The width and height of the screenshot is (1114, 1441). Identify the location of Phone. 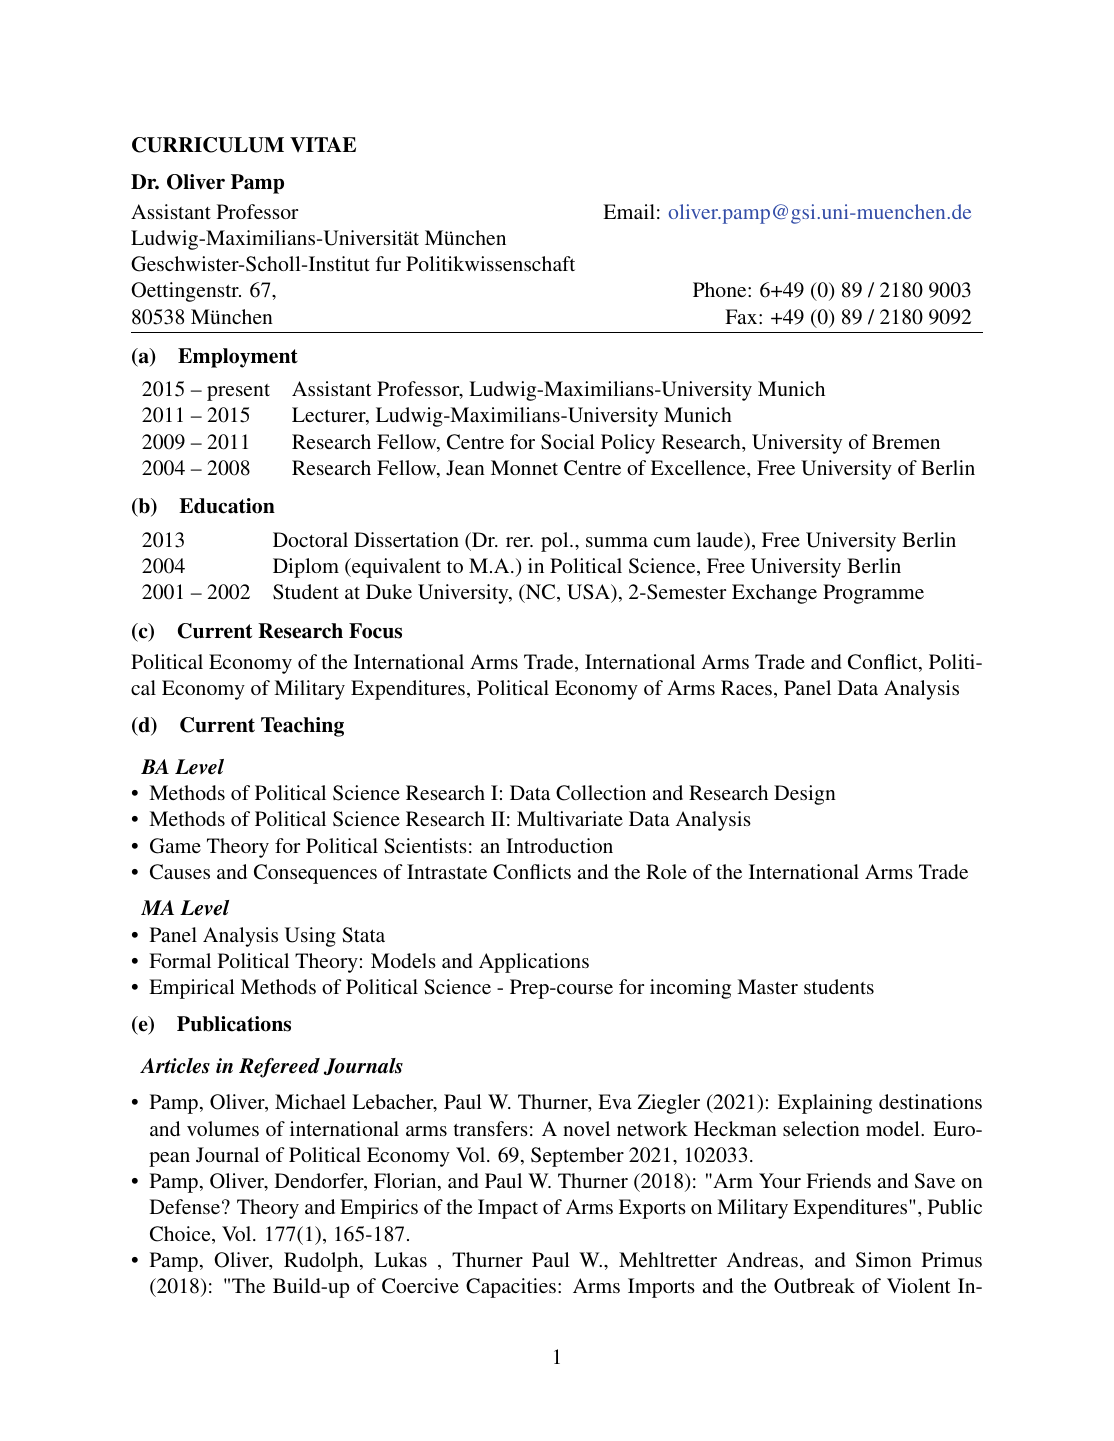
(721, 289).
